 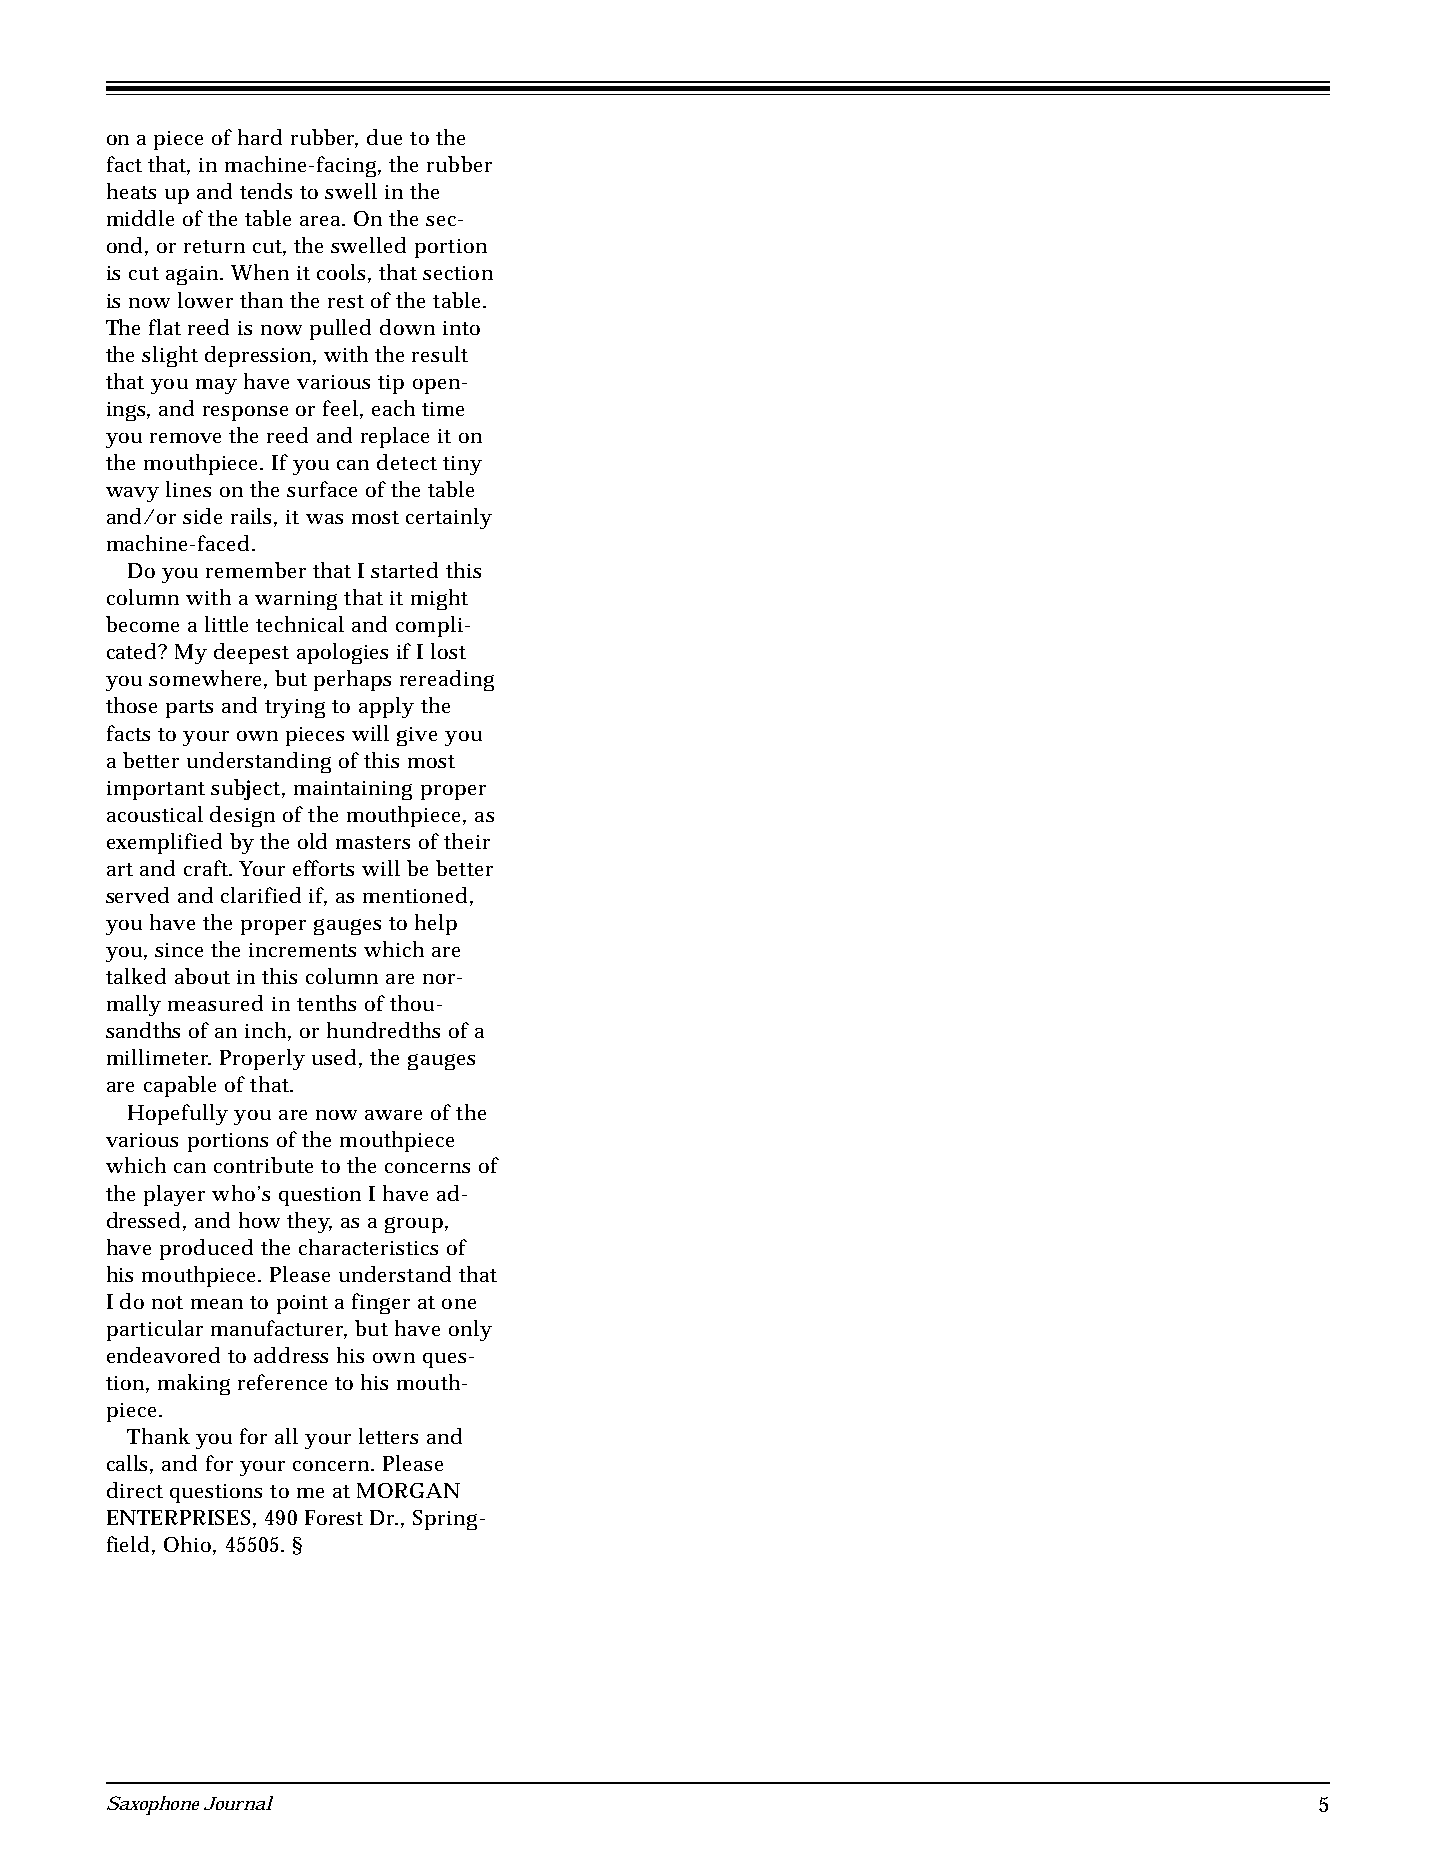 What do you see at coordinates (174, 1195) in the screenshot?
I see `player` at bounding box center [174, 1195].
